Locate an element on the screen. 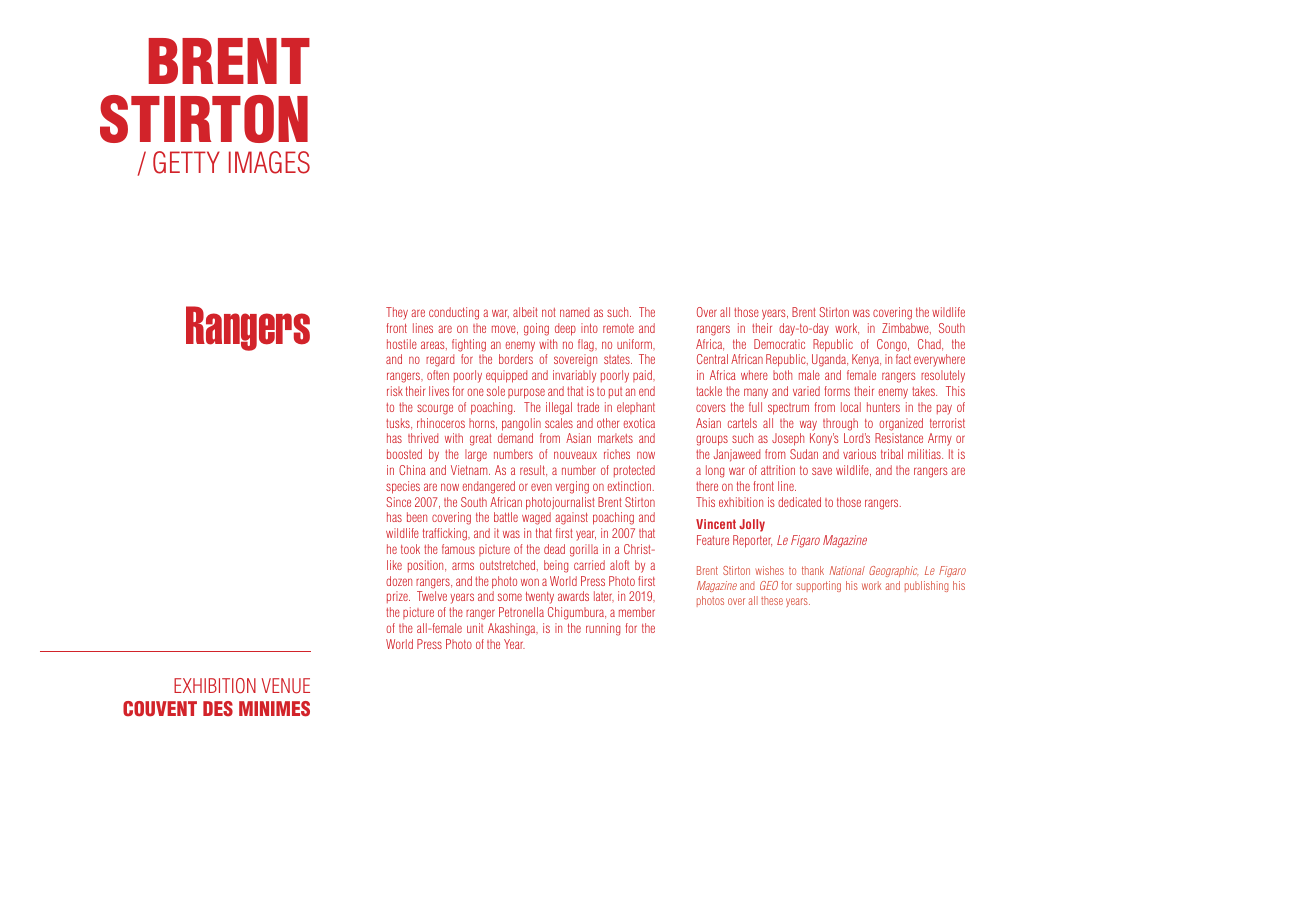 The image size is (1308, 924). National is located at coordinates (847, 570).
